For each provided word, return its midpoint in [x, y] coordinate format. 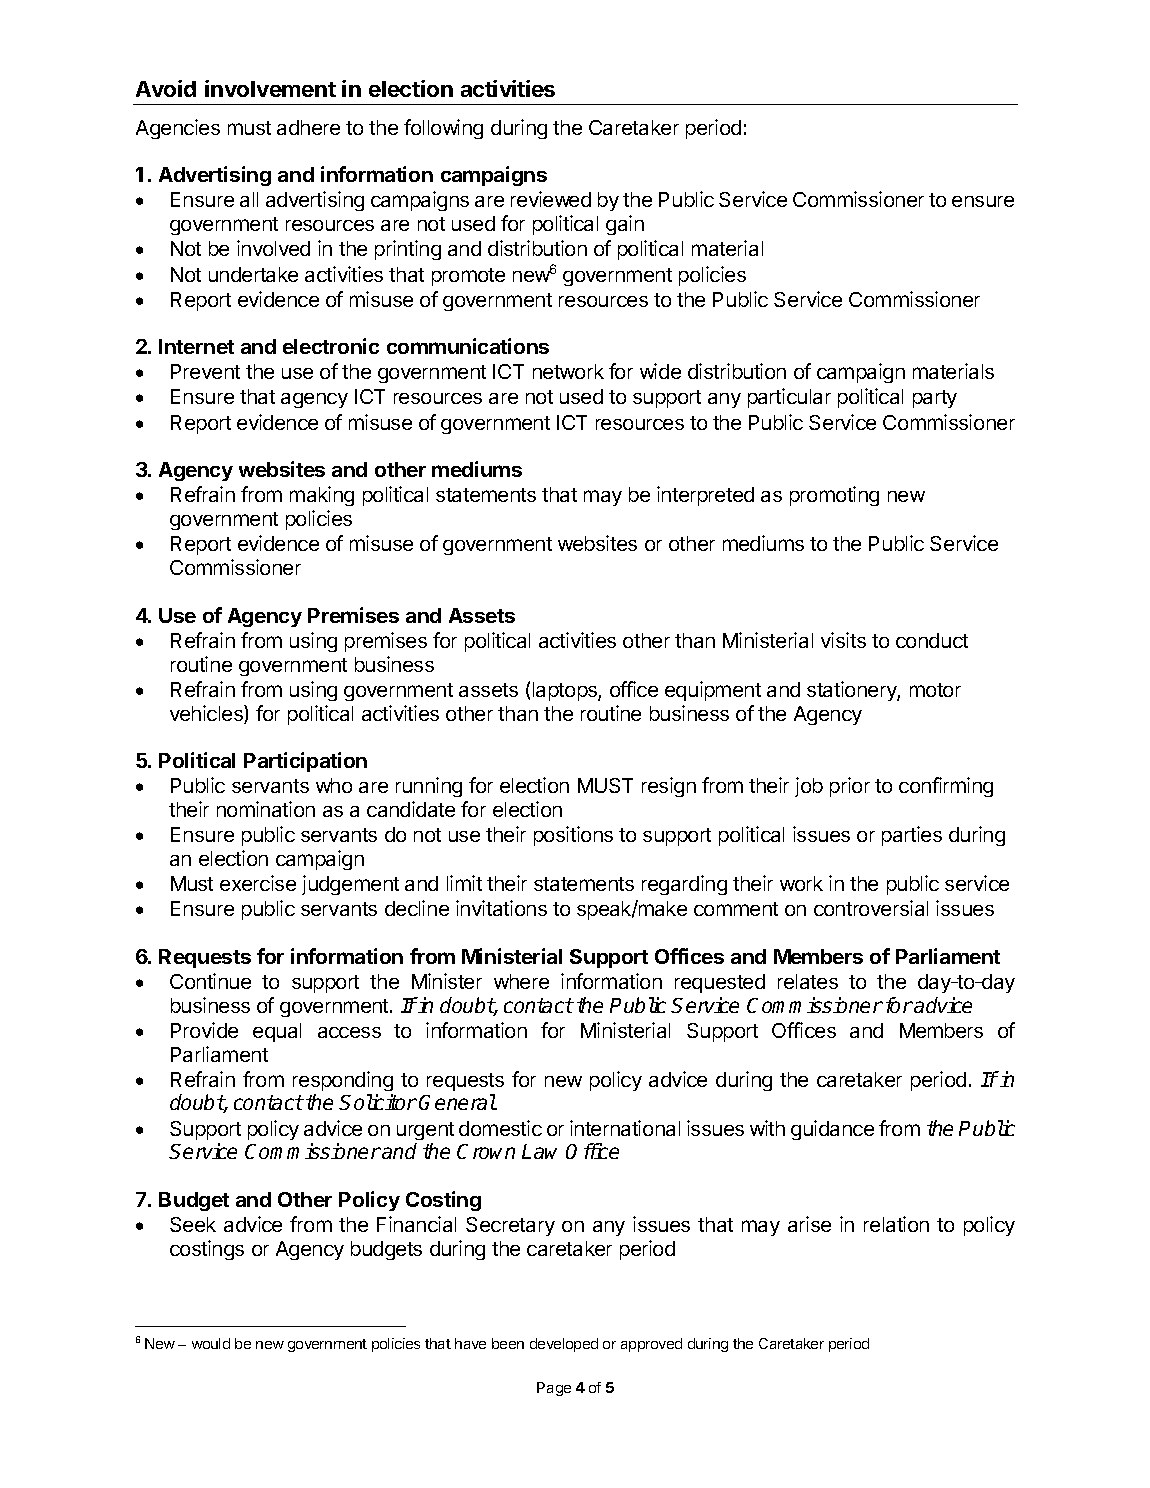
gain [625, 225]
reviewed [551, 199]
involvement [270, 88]
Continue [210, 981]
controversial [871, 908]
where [521, 981]
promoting [834, 496]
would [211, 1343]
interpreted [705, 496]
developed [564, 1345]
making [322, 496]
